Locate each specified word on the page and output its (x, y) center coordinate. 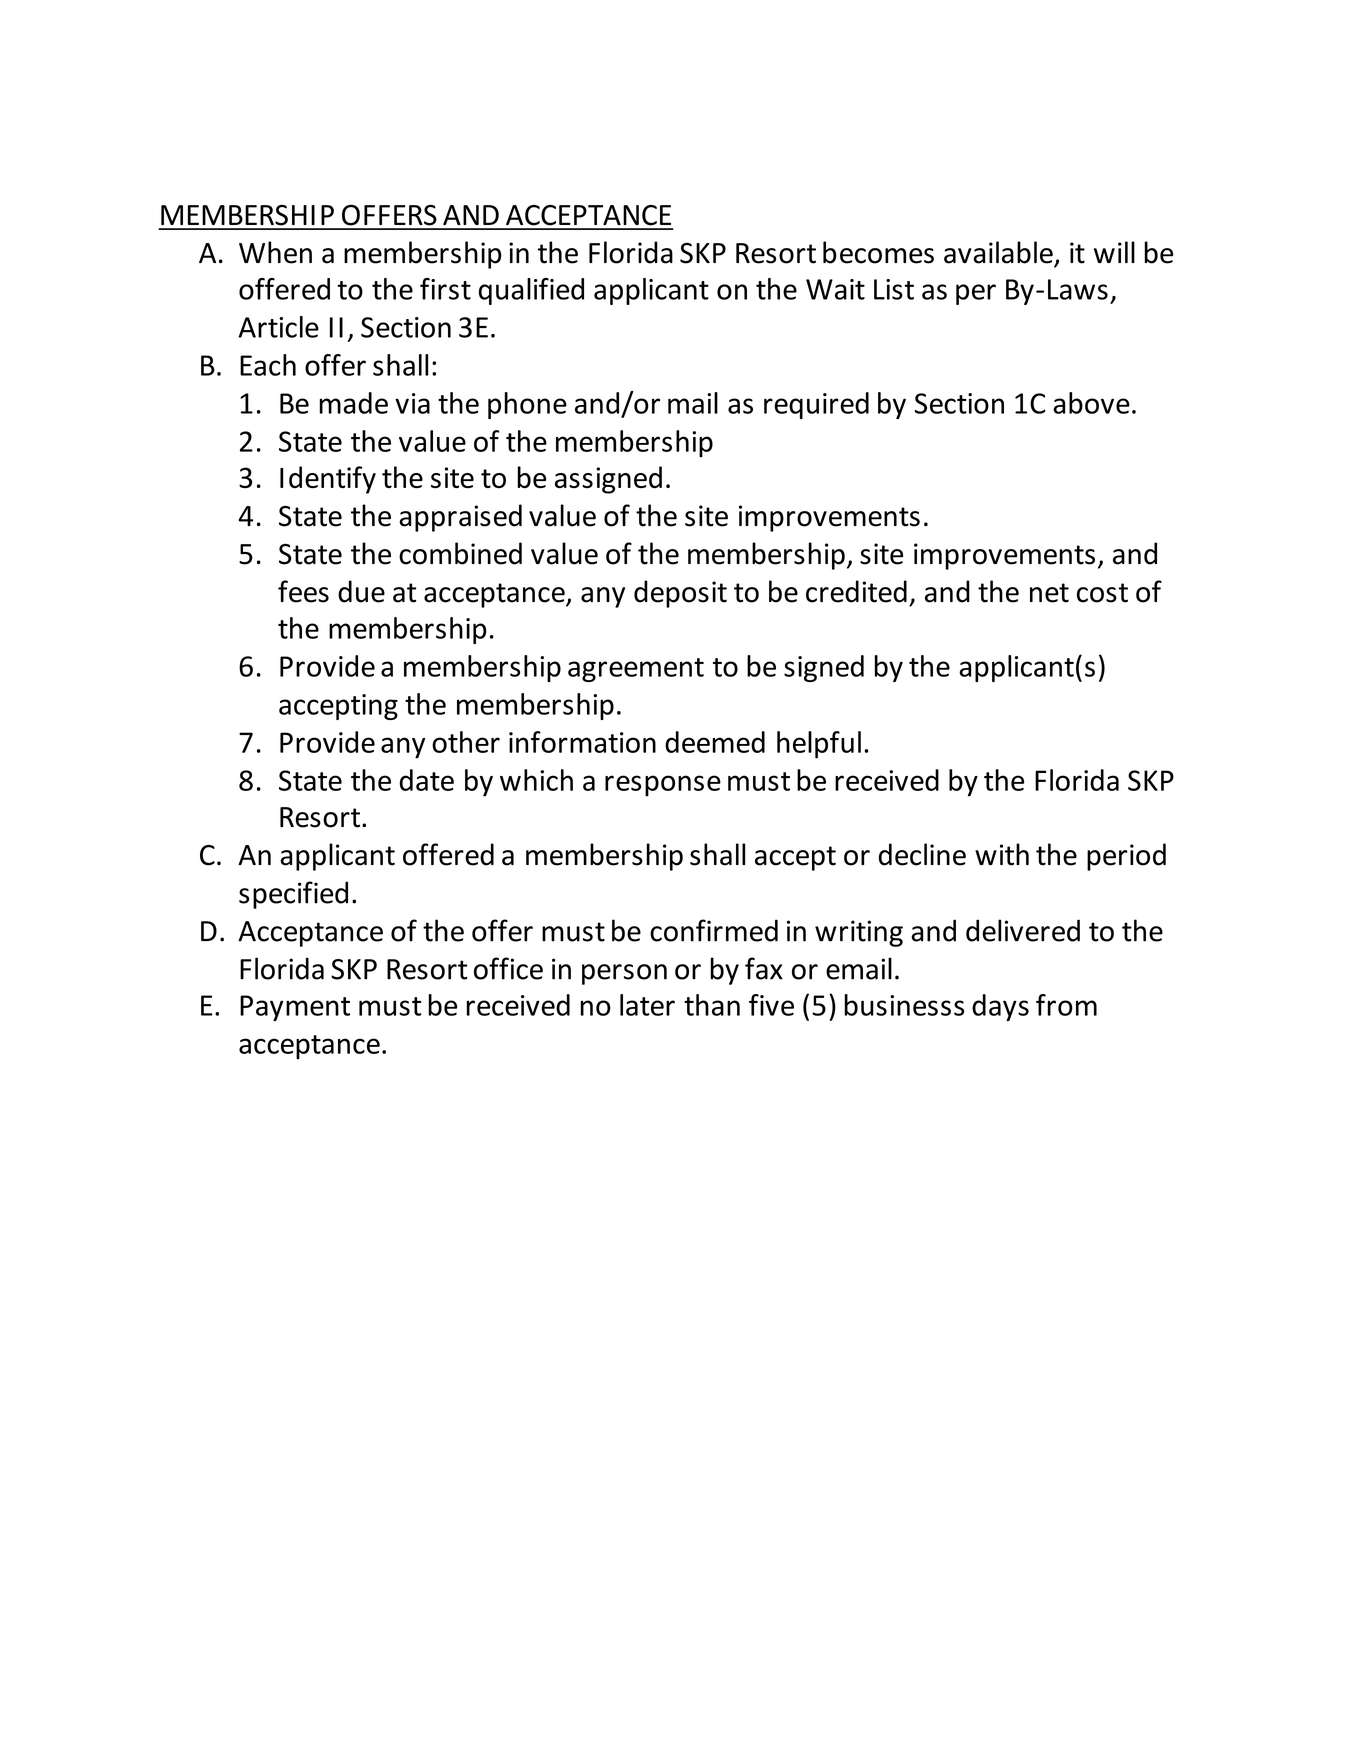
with (1002, 854)
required (816, 405)
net (1049, 593)
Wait (835, 289)
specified (293, 895)
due (361, 591)
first (445, 289)
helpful (819, 745)
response (663, 786)
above (1091, 403)
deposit (680, 594)
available (999, 253)
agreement (636, 670)
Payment (295, 1008)
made (353, 403)
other (466, 742)
